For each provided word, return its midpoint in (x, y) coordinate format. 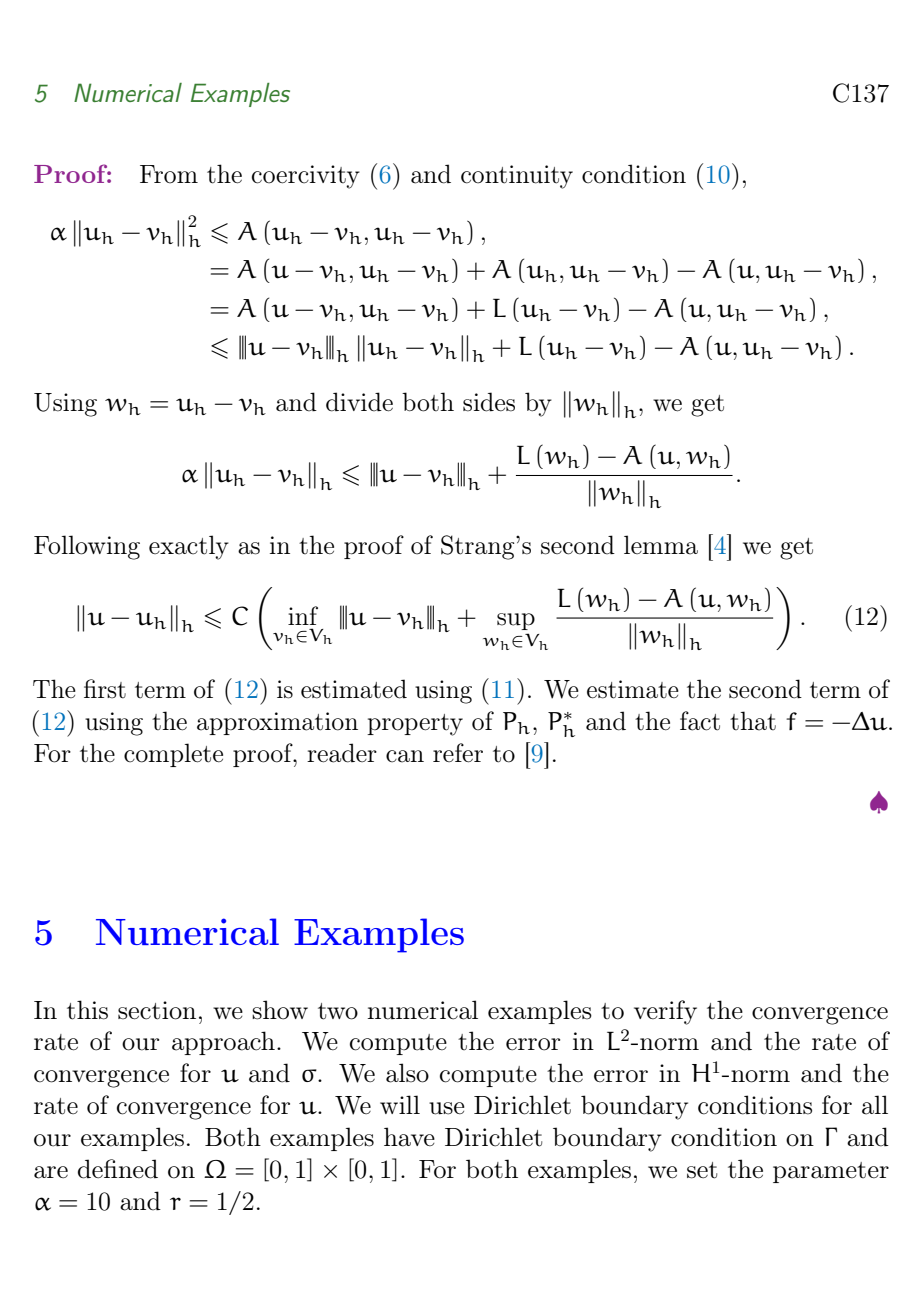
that (753, 721)
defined (118, 1169)
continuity (517, 177)
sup (516, 621)
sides (489, 402)
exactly (189, 547)
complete (173, 755)
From (169, 174)
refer (458, 753)
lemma (661, 545)
